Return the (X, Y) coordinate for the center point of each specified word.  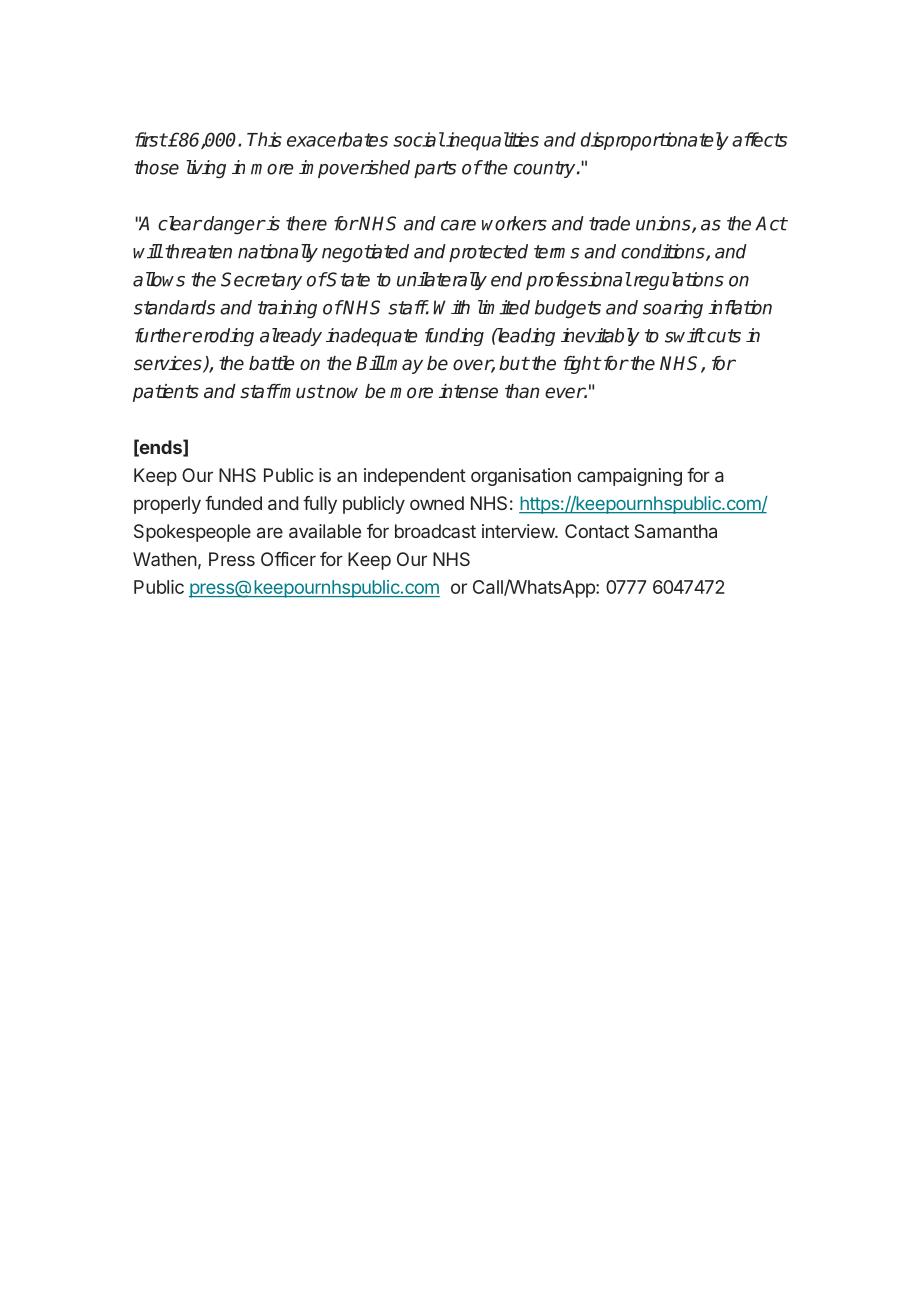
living (206, 169)
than (522, 391)
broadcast (435, 531)
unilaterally (442, 281)
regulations (677, 281)
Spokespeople (192, 533)
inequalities (491, 141)
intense (468, 391)
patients (166, 393)
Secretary (261, 281)
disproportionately (655, 141)
